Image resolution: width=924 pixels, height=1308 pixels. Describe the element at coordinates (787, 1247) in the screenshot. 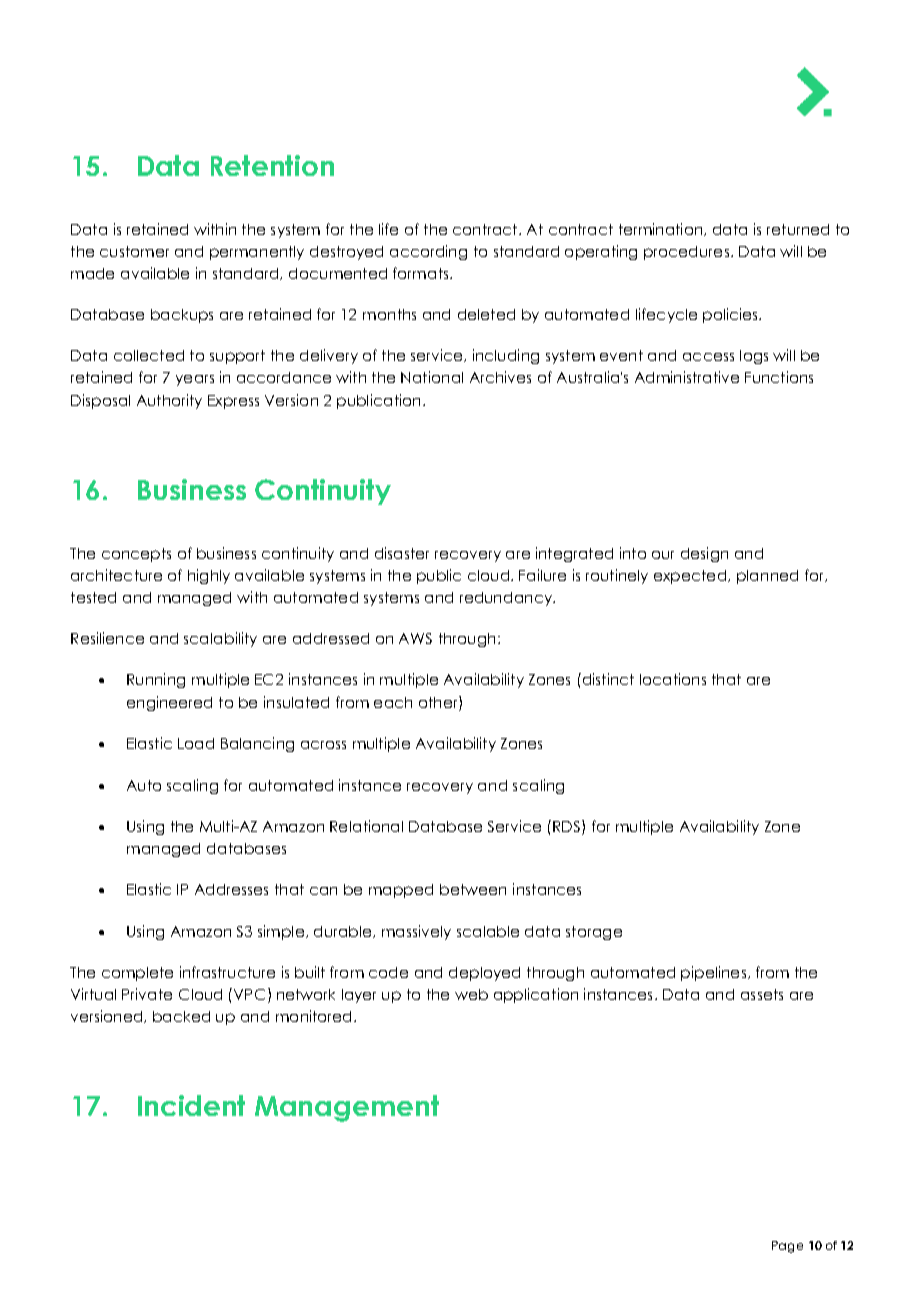

I see `Page` at that location.
